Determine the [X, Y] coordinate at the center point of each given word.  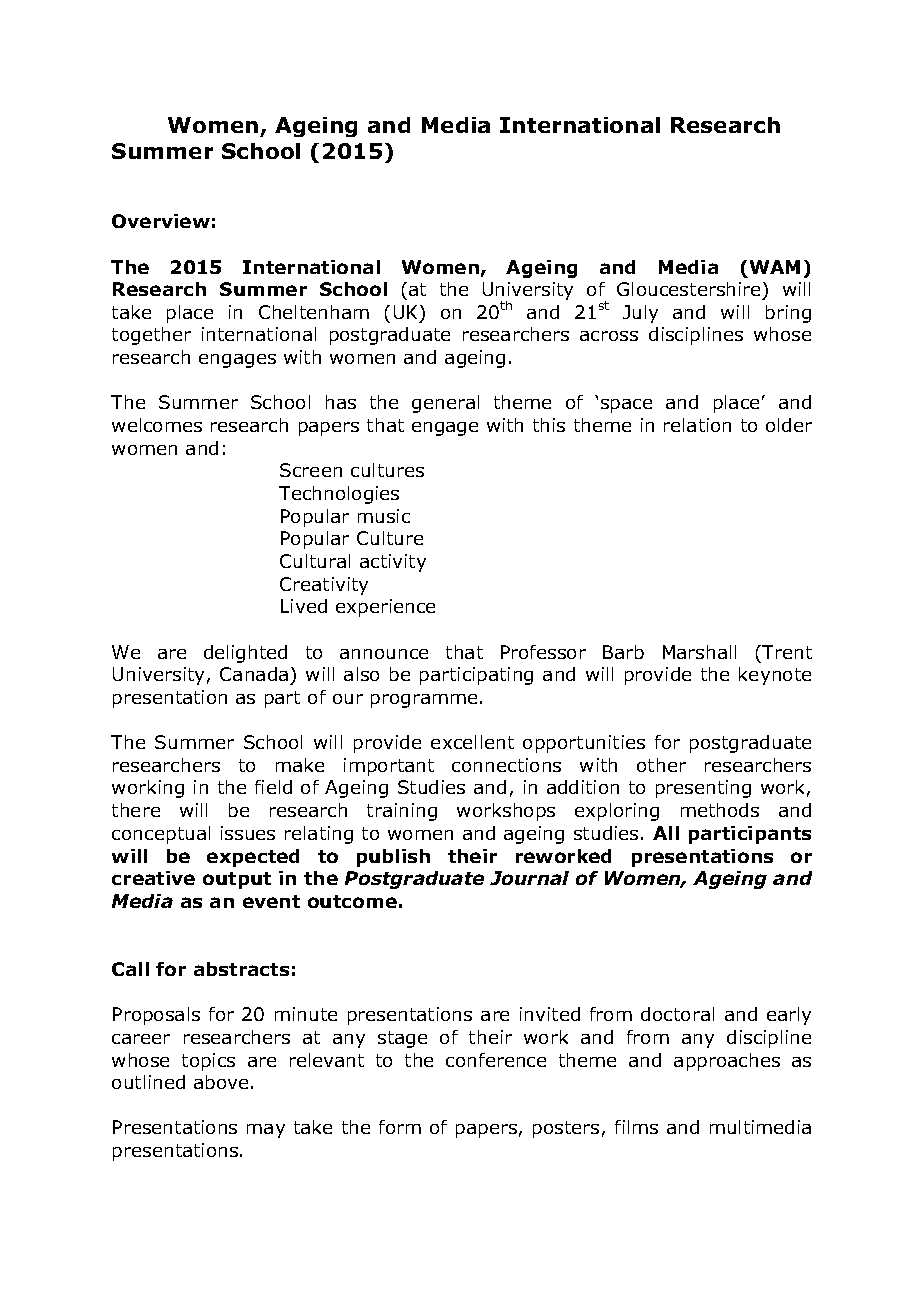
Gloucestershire [688, 289]
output [237, 880]
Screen [311, 470]
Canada [255, 676]
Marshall [699, 652]
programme [424, 701]
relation [697, 425]
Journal [529, 878]
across [609, 336]
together [151, 336]
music [384, 516]
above [221, 1082]
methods [720, 810]
